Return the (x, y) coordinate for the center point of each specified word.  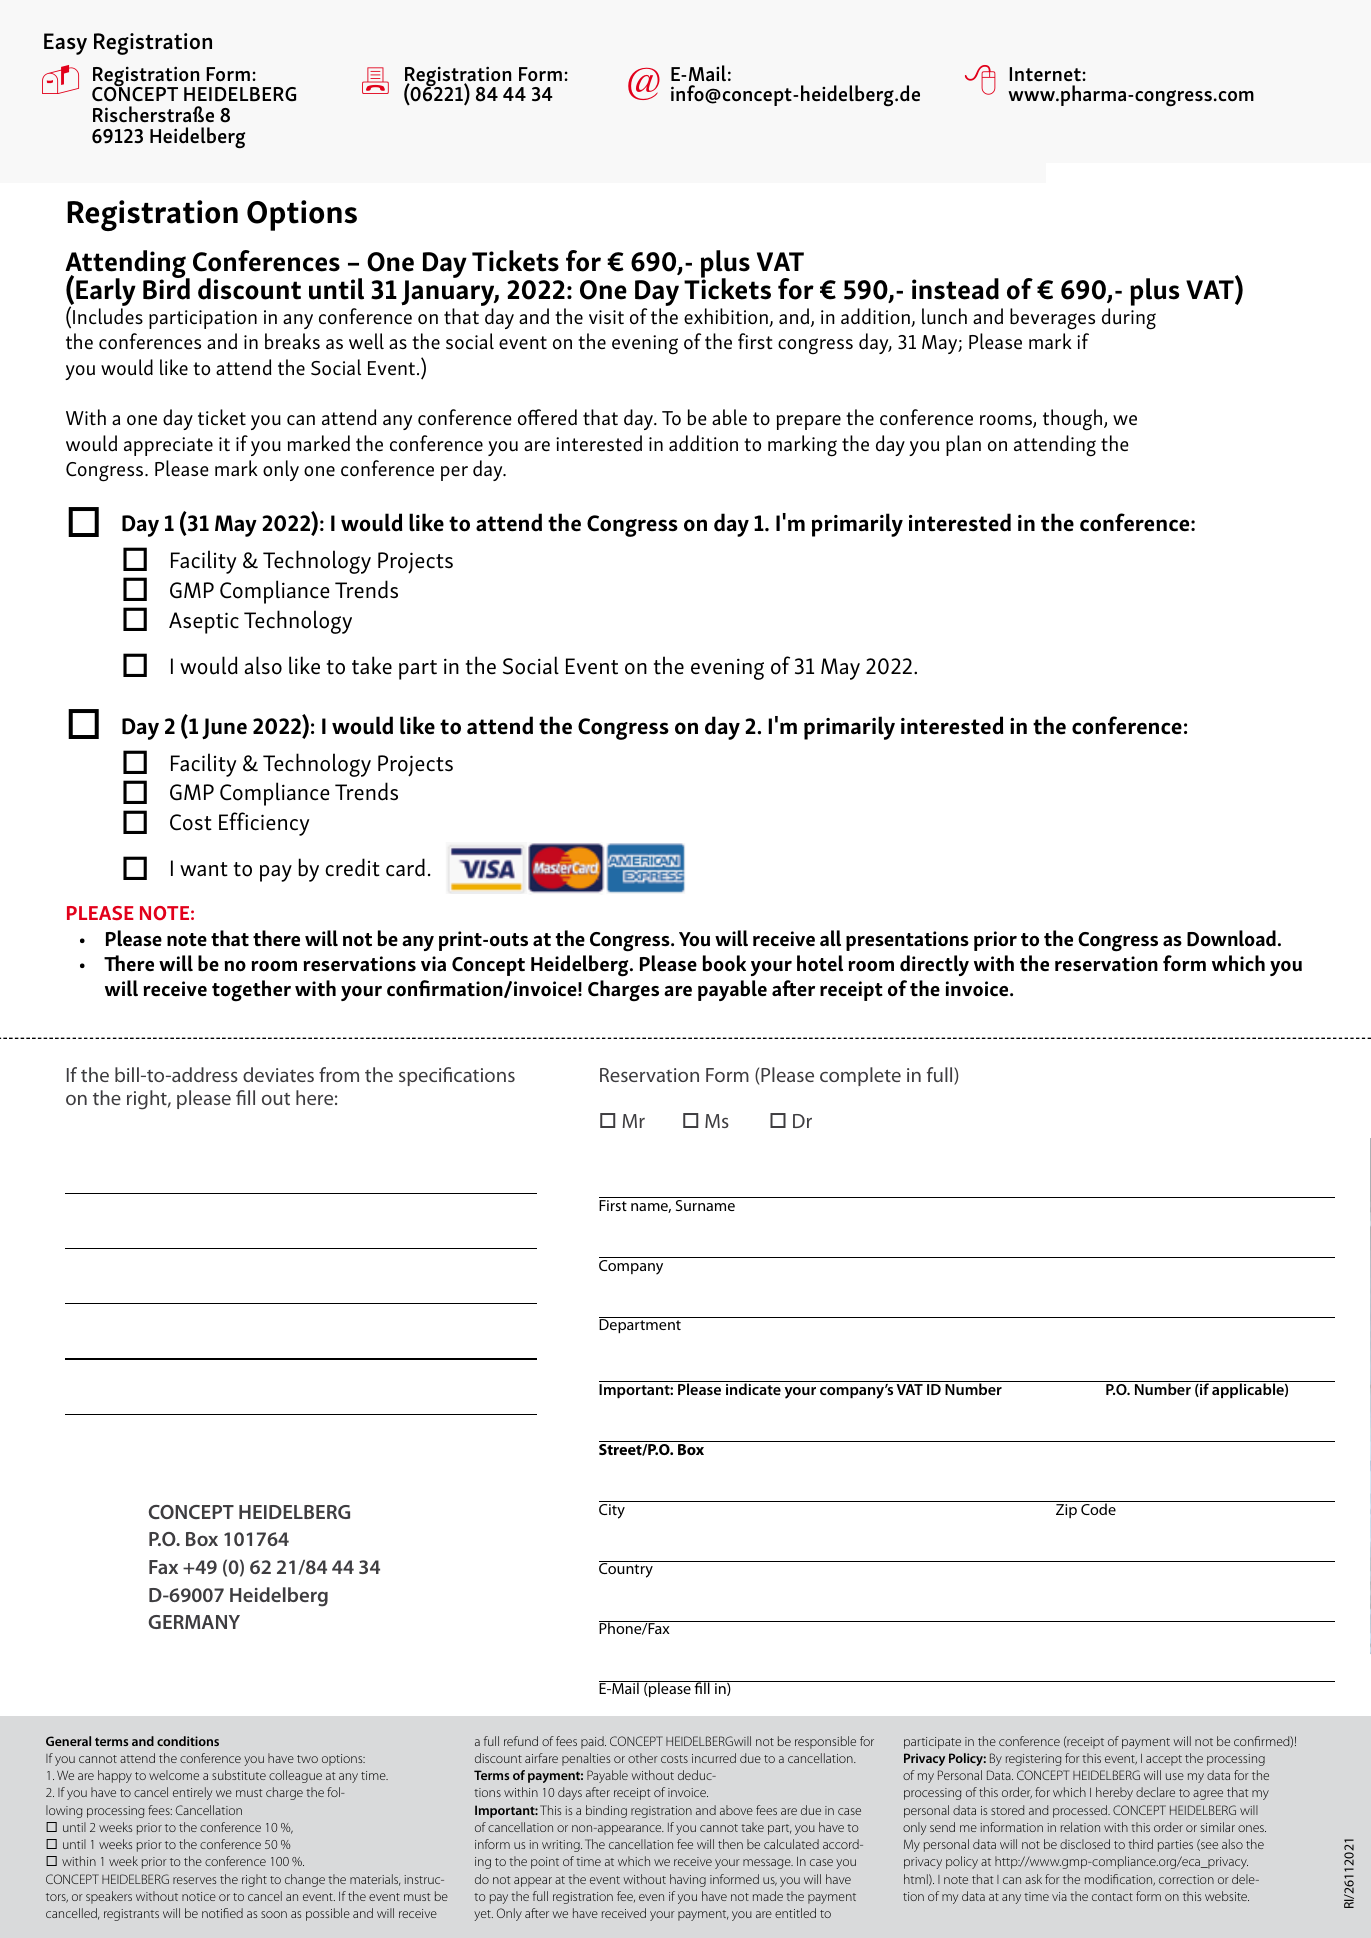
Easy (65, 44)
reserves (194, 1880)
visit (606, 317)
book (724, 963)
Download (1231, 938)
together (251, 991)
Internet (1046, 74)
